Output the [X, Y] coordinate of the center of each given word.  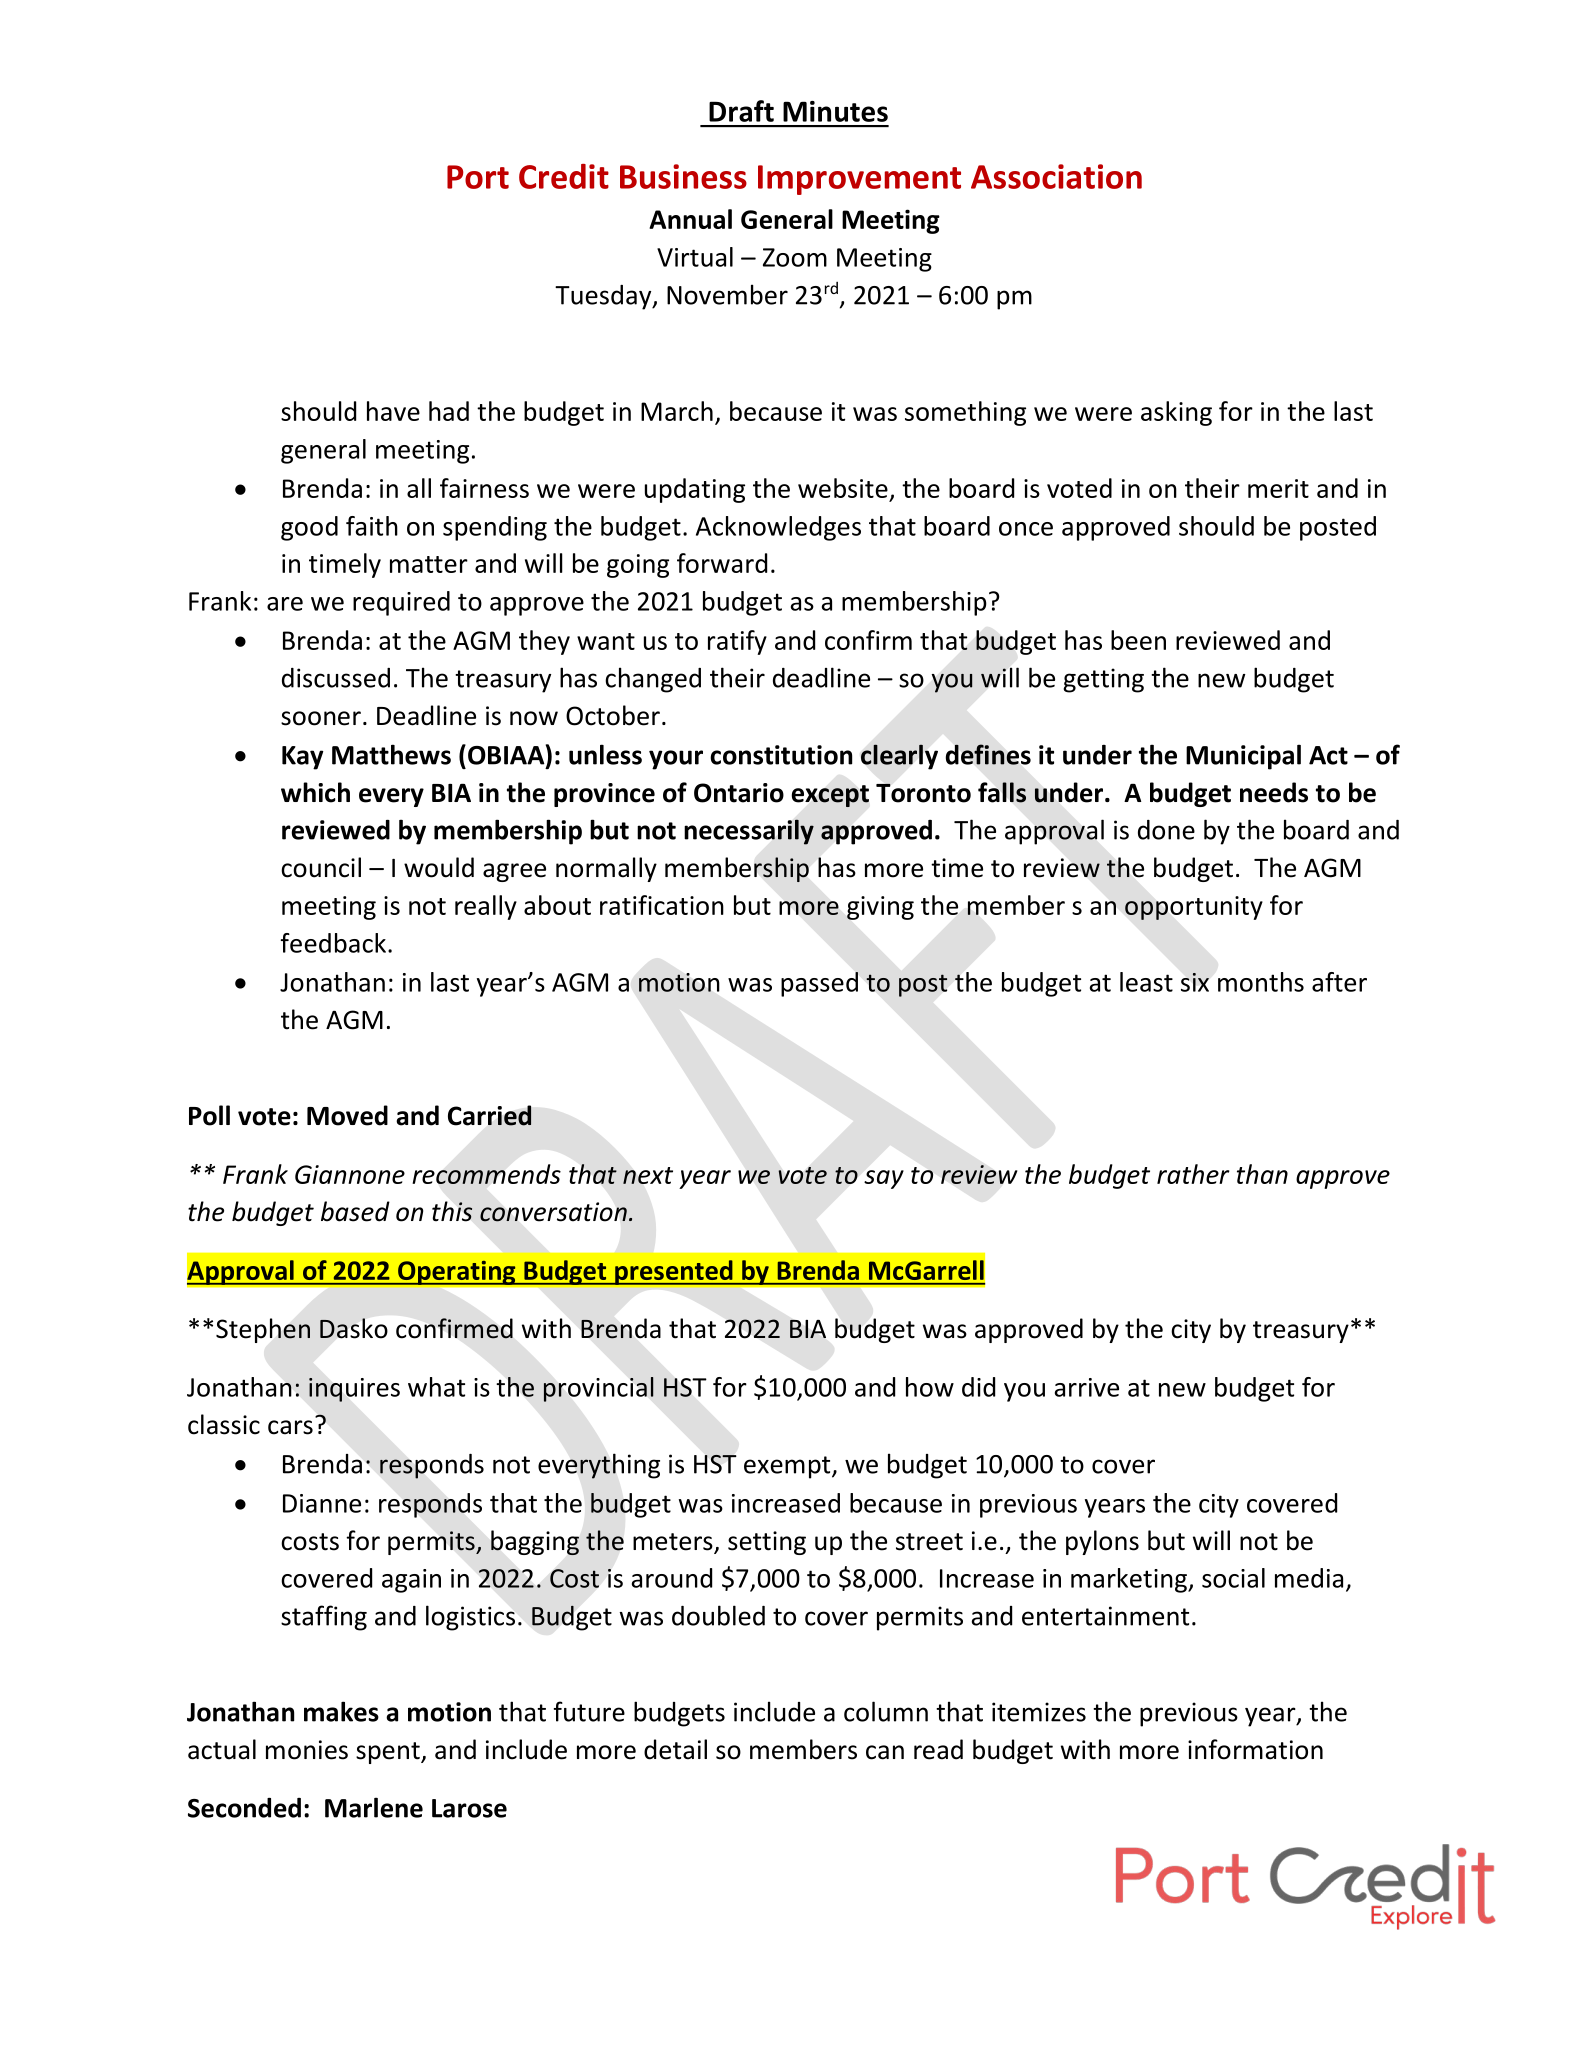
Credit [564, 176]
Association [1056, 176]
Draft [741, 111]
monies [307, 1750]
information [1255, 1749]
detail [675, 1749]
